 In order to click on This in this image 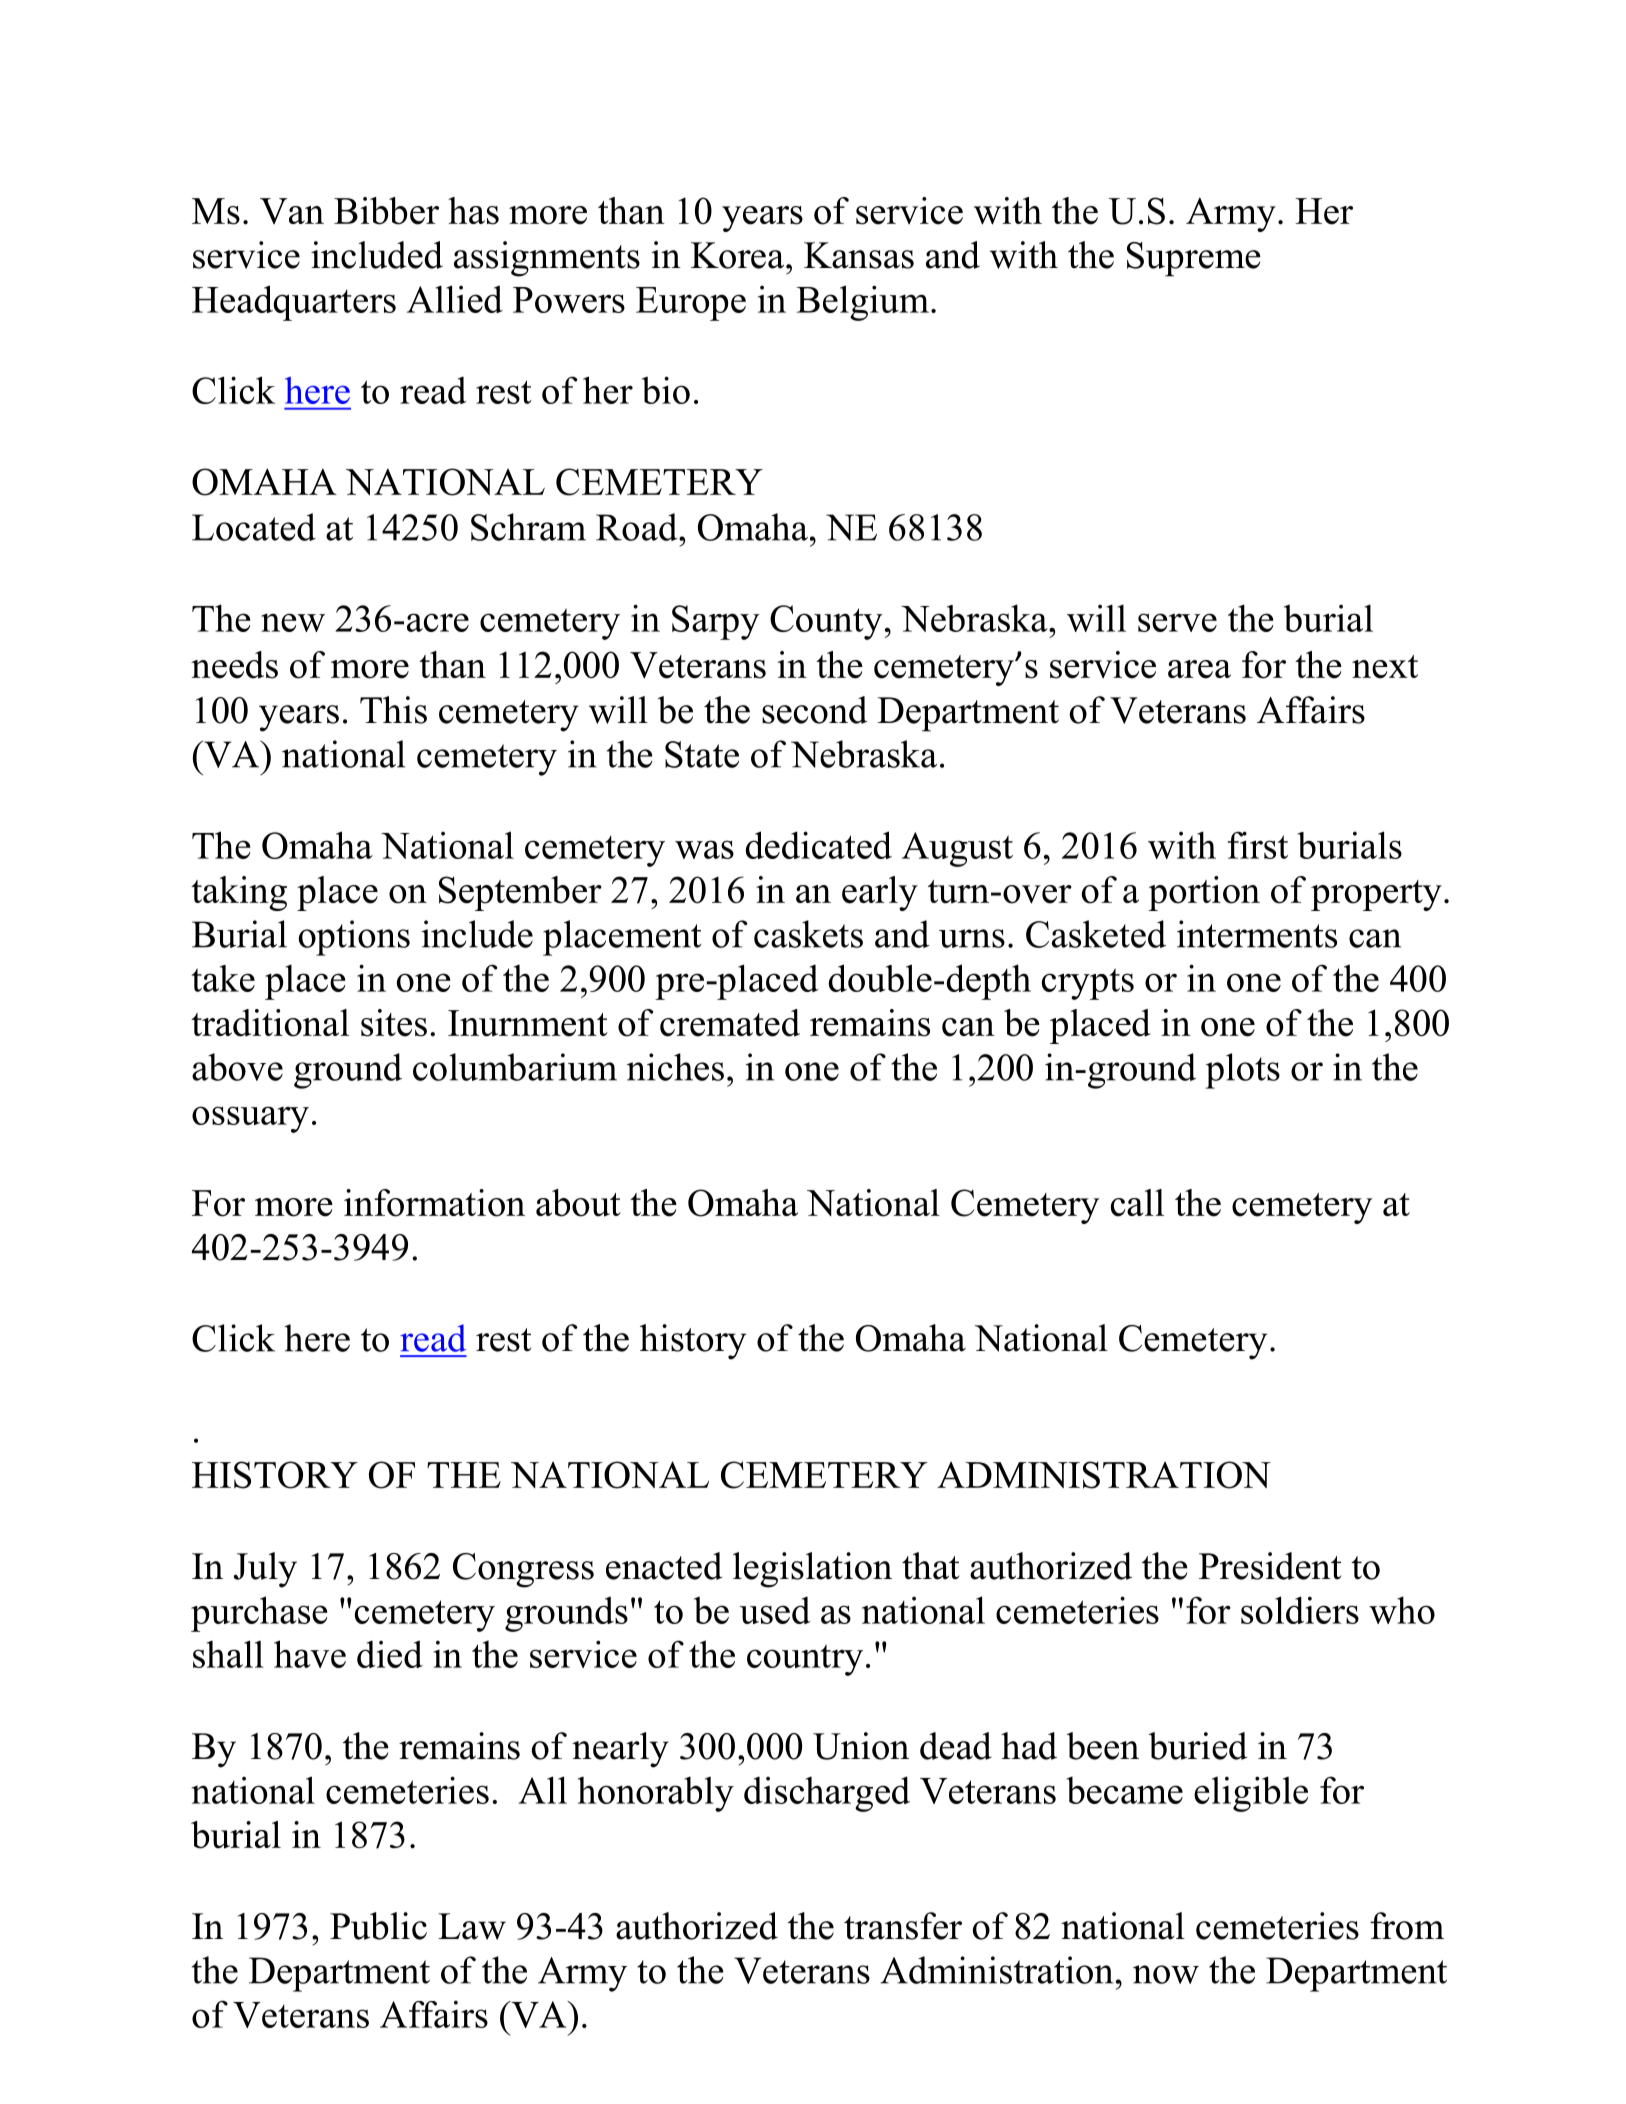, I will do `click(393, 710)`.
